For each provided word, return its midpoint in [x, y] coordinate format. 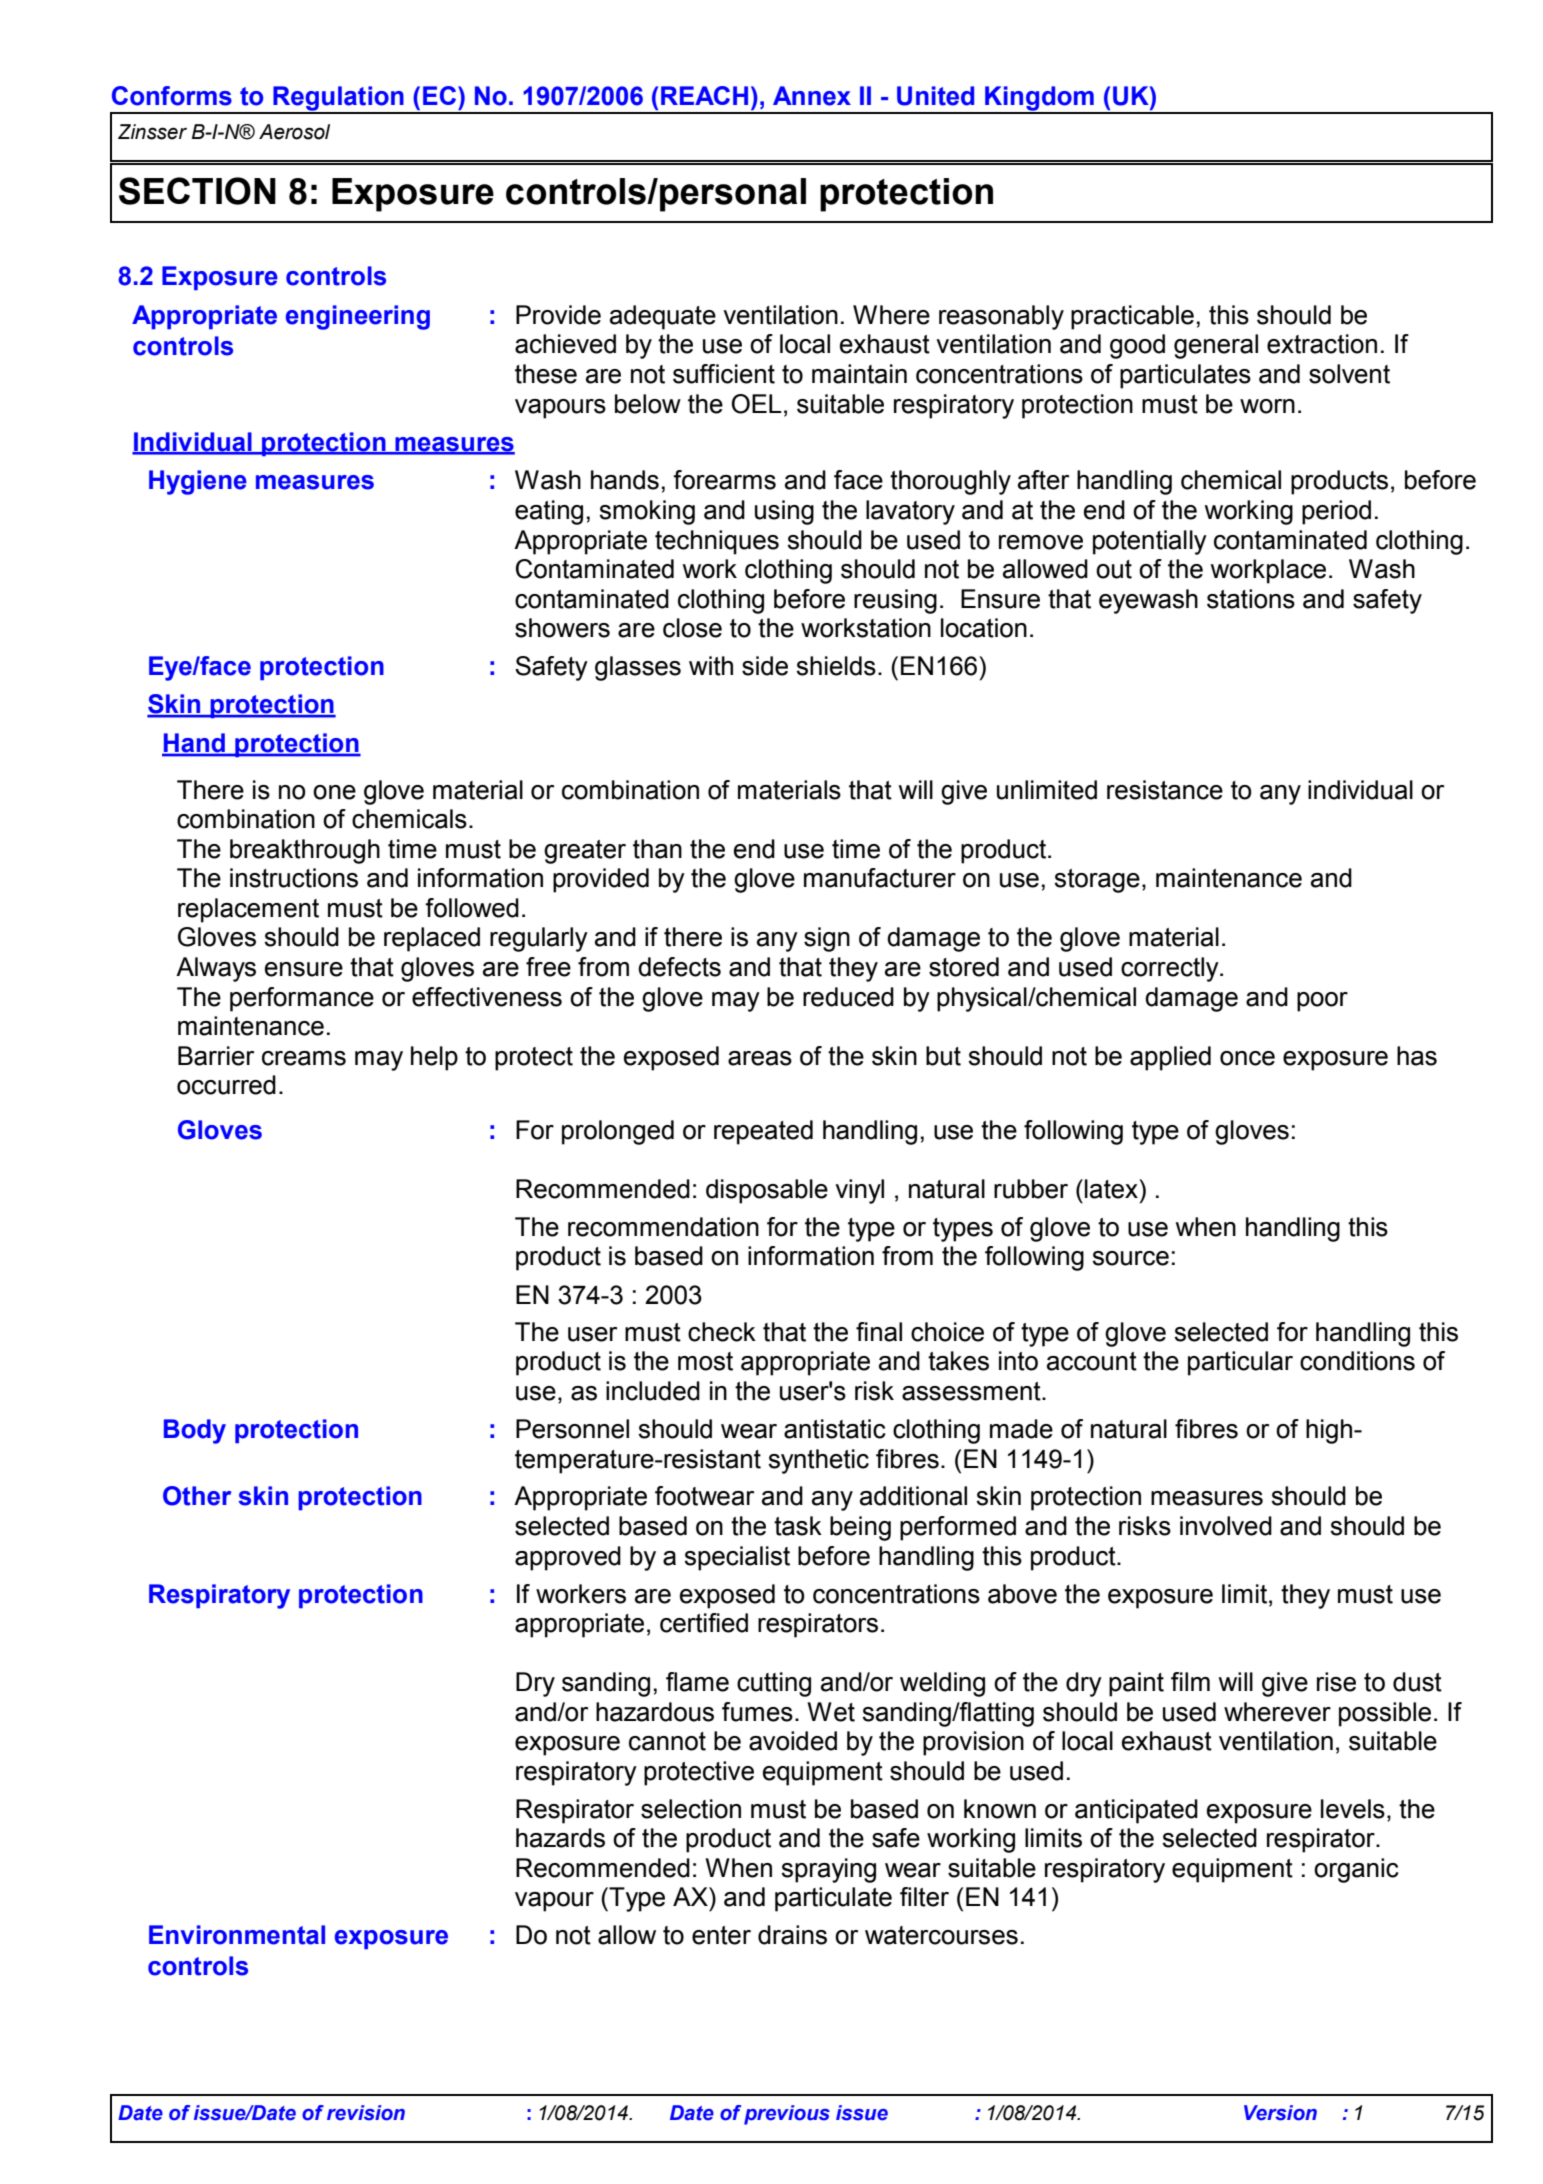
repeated [763, 1132]
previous [787, 2115]
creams [304, 1058]
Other [197, 1496]
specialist [737, 1558]
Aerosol [294, 132]
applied [1170, 1058]
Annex [812, 96]
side [765, 666]
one [334, 792]
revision [366, 2113]
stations [1251, 599]
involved [1226, 1526]
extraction [1322, 344]
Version [1280, 2113]
